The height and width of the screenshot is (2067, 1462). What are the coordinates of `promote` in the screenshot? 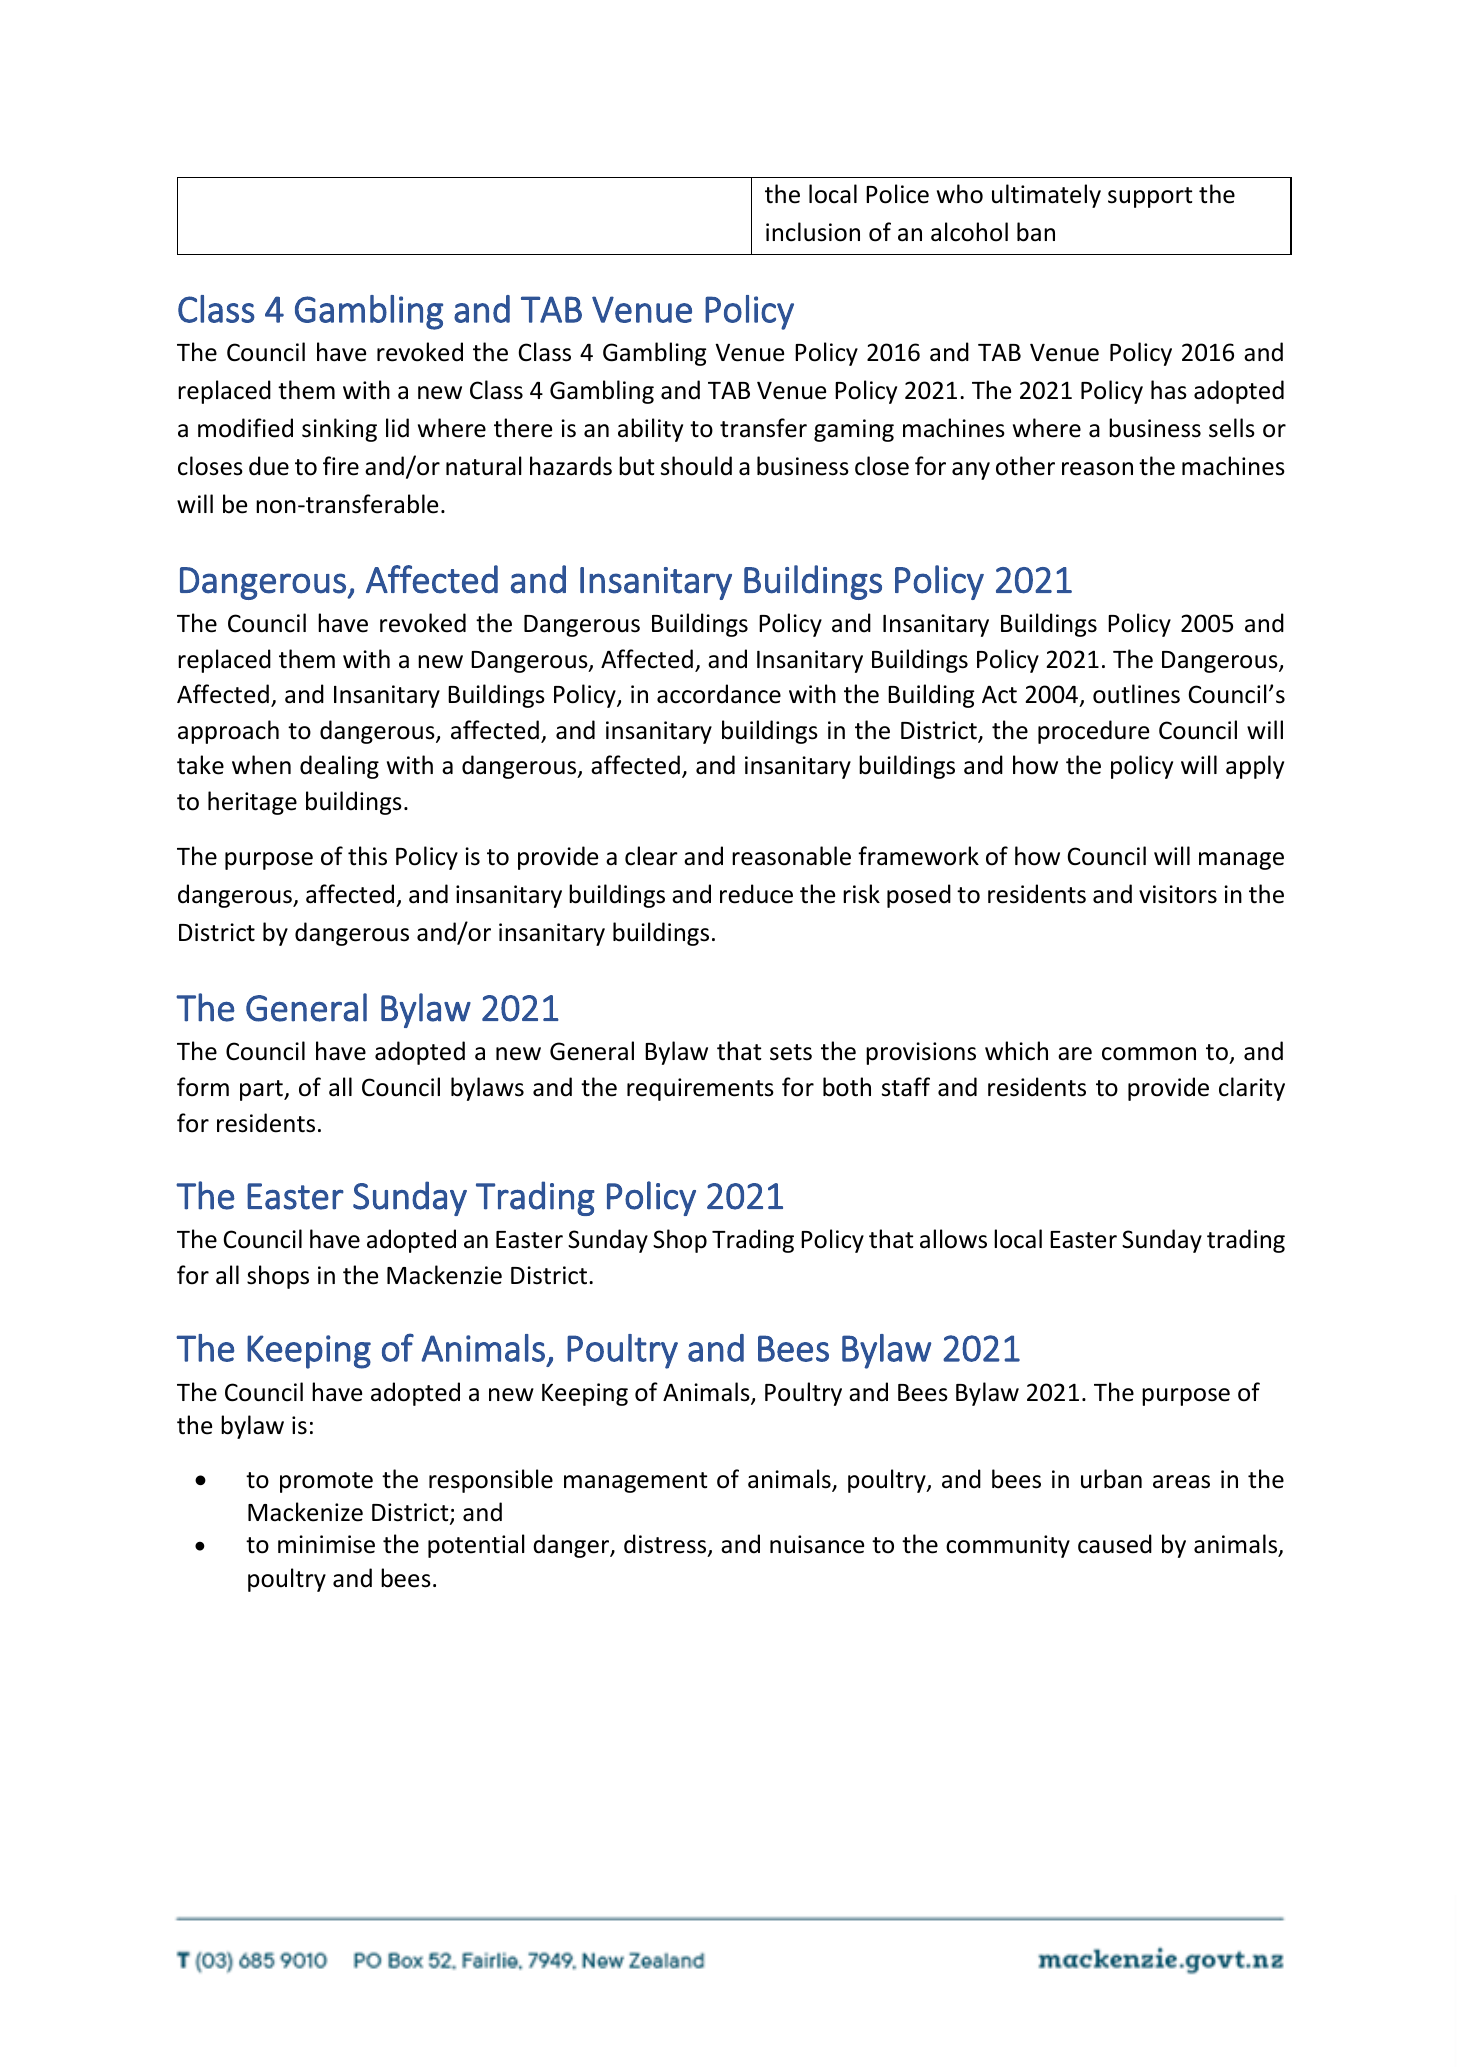 It's located at (326, 1482).
